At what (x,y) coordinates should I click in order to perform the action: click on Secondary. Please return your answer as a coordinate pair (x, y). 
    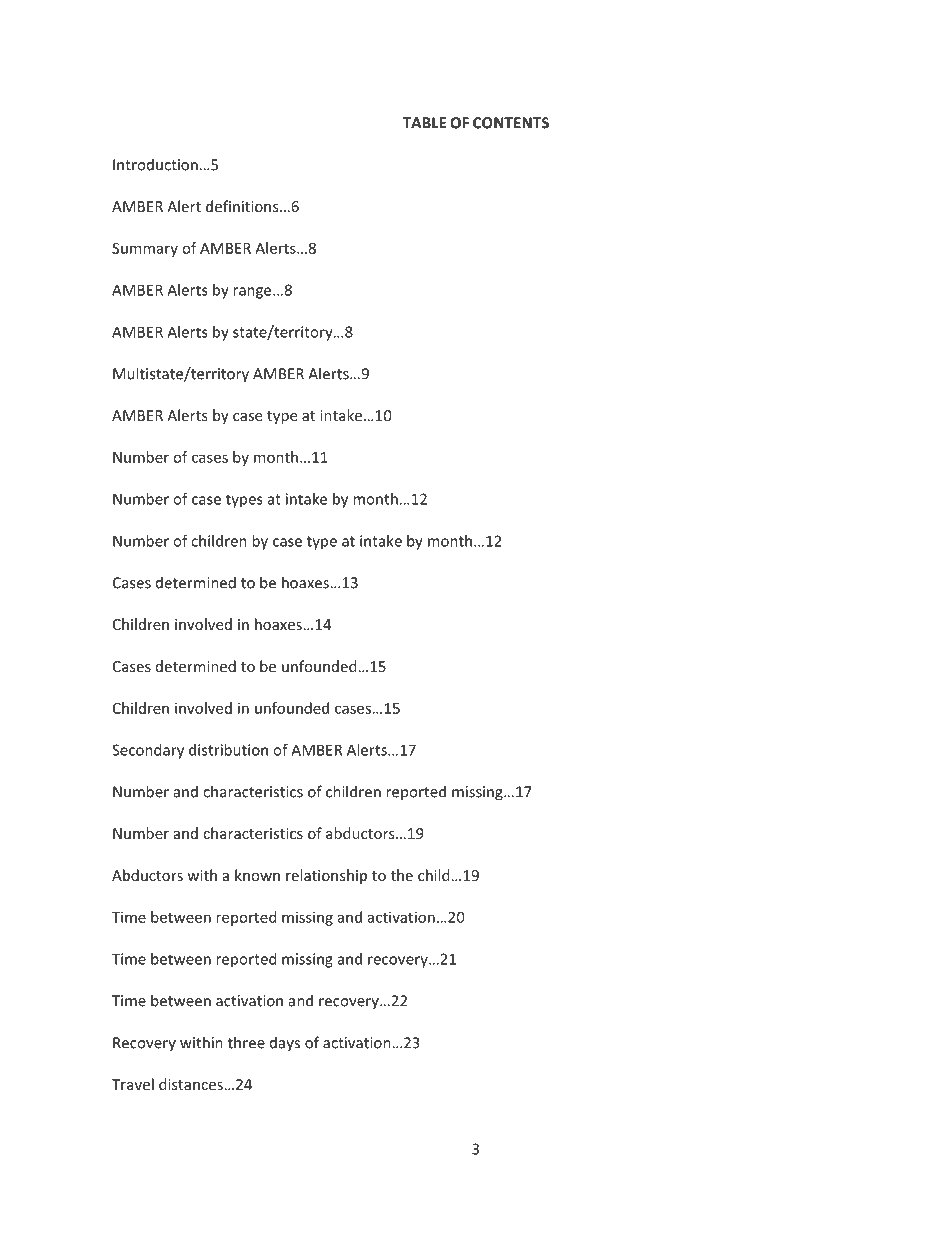
    Looking at the image, I should click on (148, 751).
